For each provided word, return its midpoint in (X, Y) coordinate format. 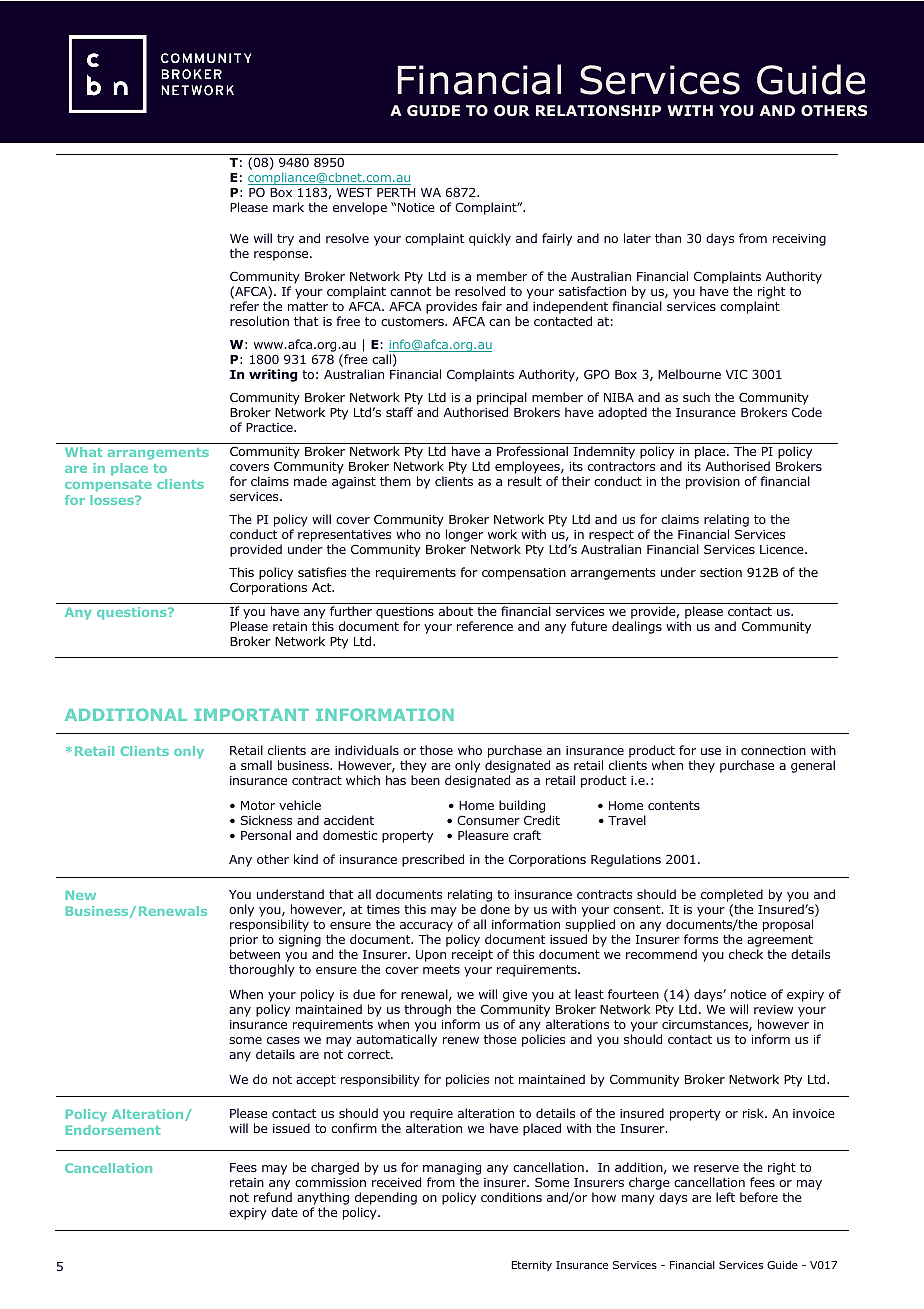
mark (288, 207)
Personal (266, 835)
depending (386, 1200)
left (725, 1197)
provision (713, 483)
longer (464, 537)
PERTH (396, 192)
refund (273, 1197)
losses (113, 500)
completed (732, 895)
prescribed (433, 860)
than (668, 238)
